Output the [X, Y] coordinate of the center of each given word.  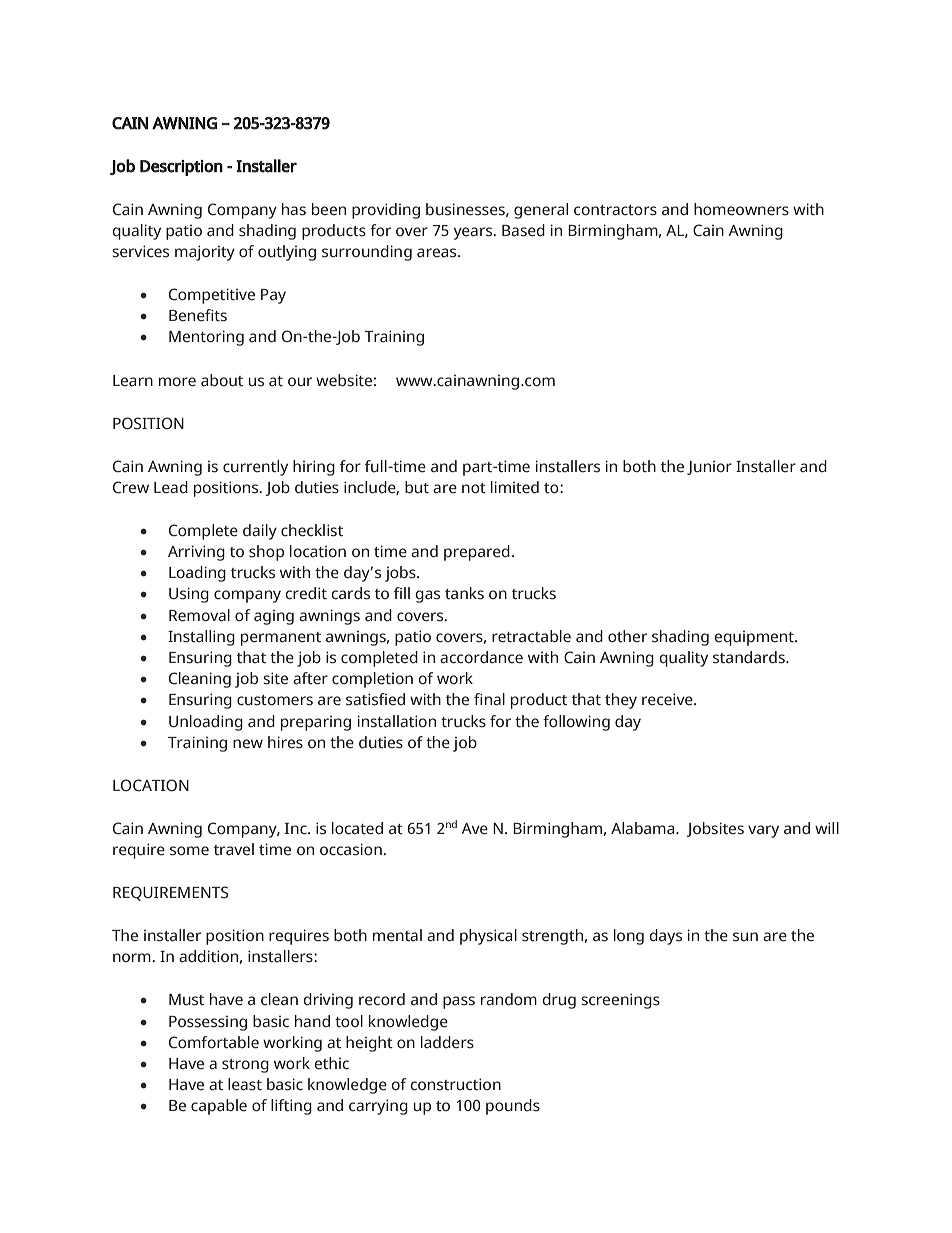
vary [763, 831]
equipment [755, 638]
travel [234, 849]
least [245, 1084]
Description [181, 168]
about [222, 380]
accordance [481, 657]
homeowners [741, 209]
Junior [709, 468]
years [474, 233]
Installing [201, 638]
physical [488, 937]
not [474, 488]
